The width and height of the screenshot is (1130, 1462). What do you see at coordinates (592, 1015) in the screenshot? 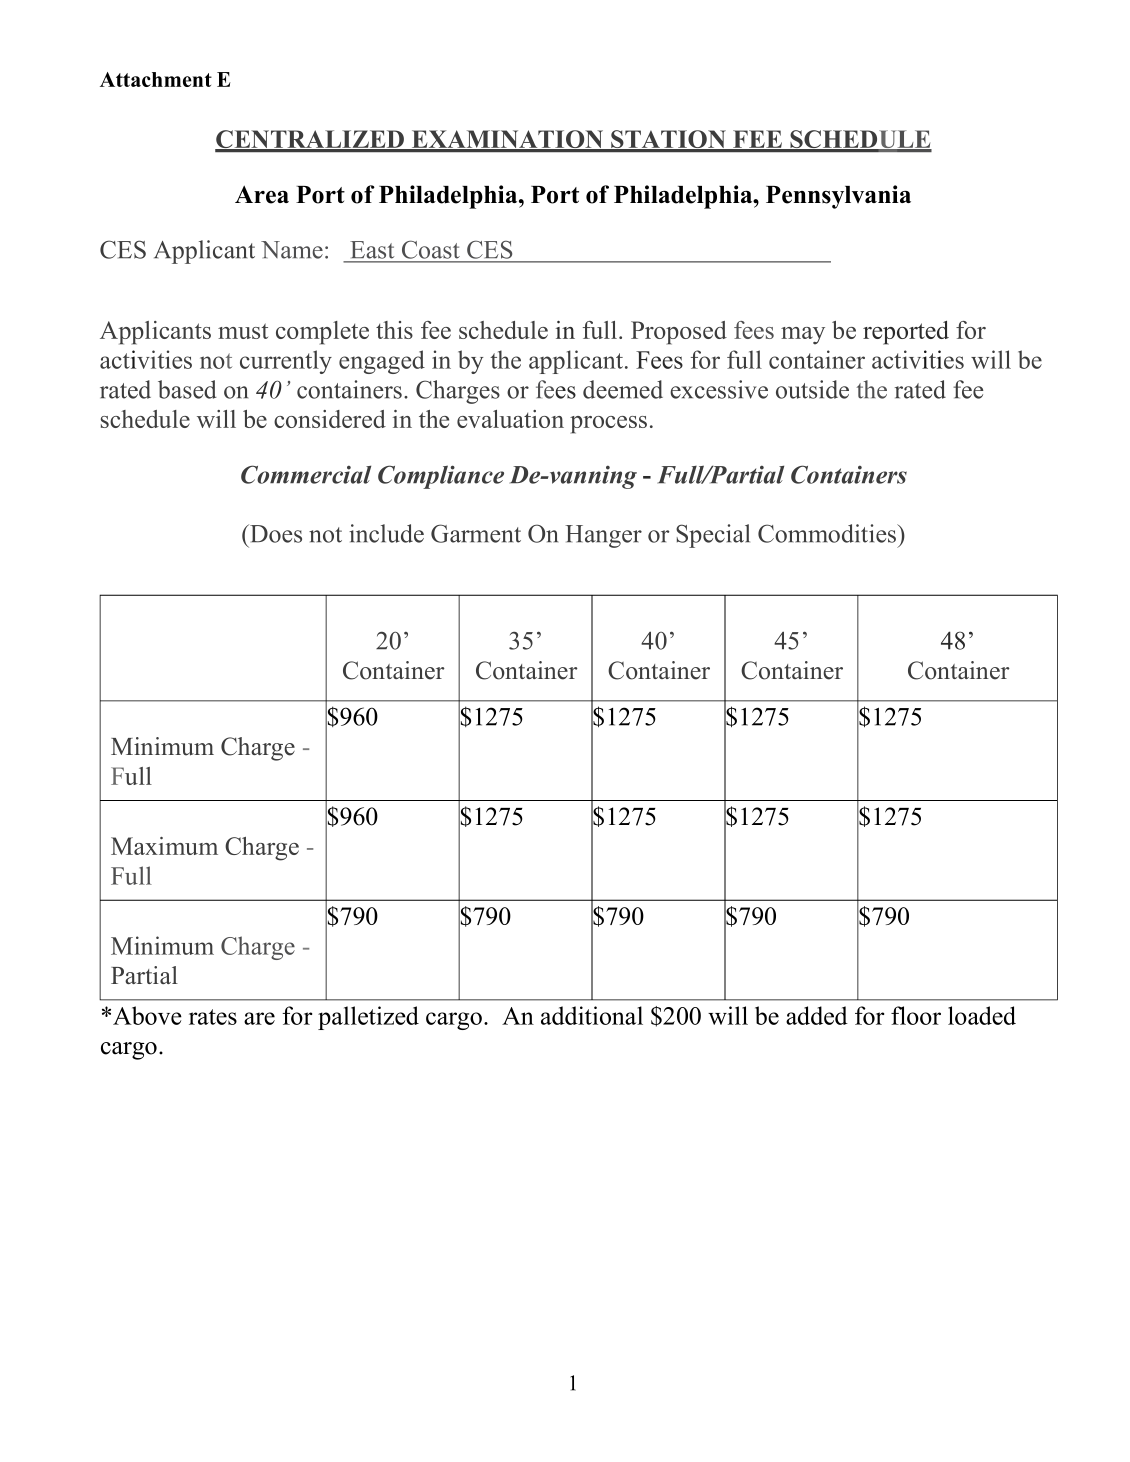
I see `additional` at bounding box center [592, 1015].
